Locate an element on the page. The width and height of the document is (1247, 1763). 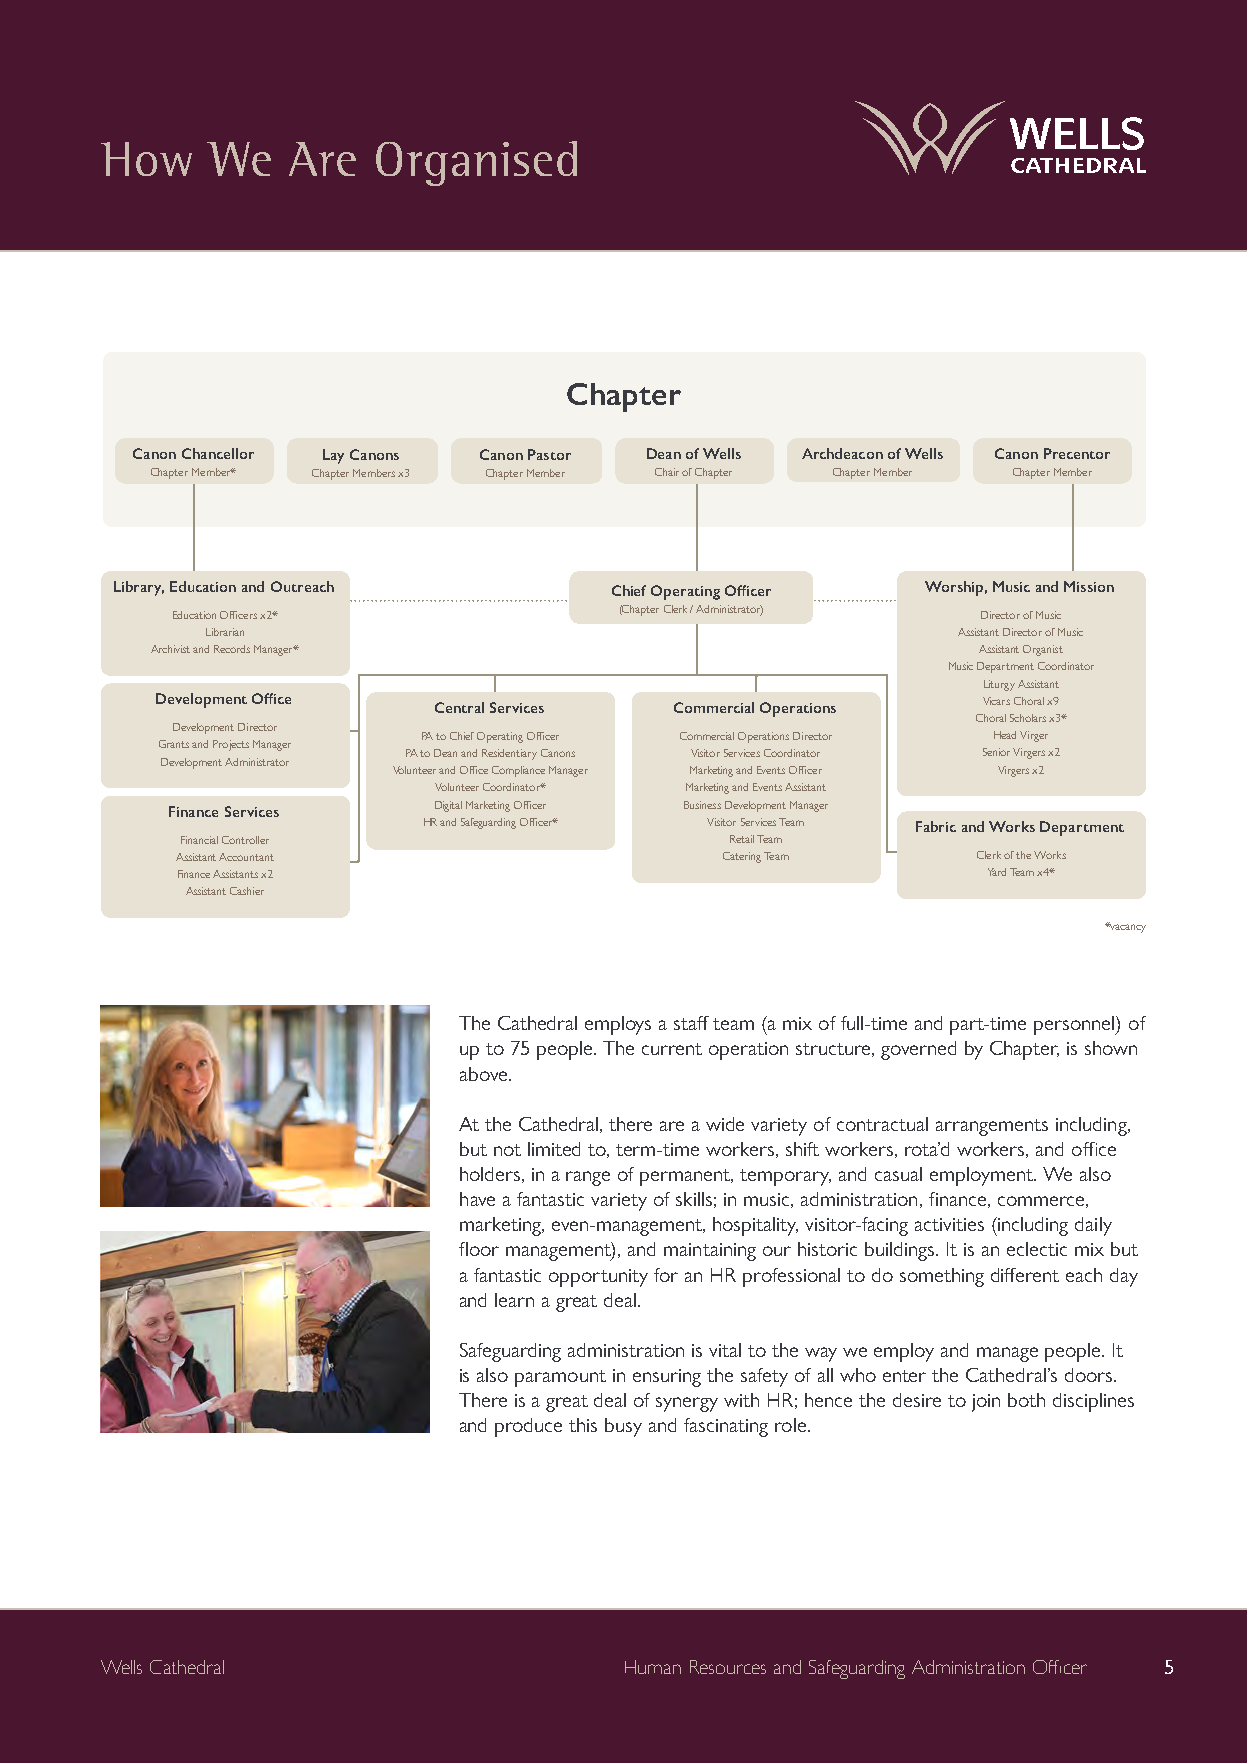
Records is located at coordinates (232, 649).
